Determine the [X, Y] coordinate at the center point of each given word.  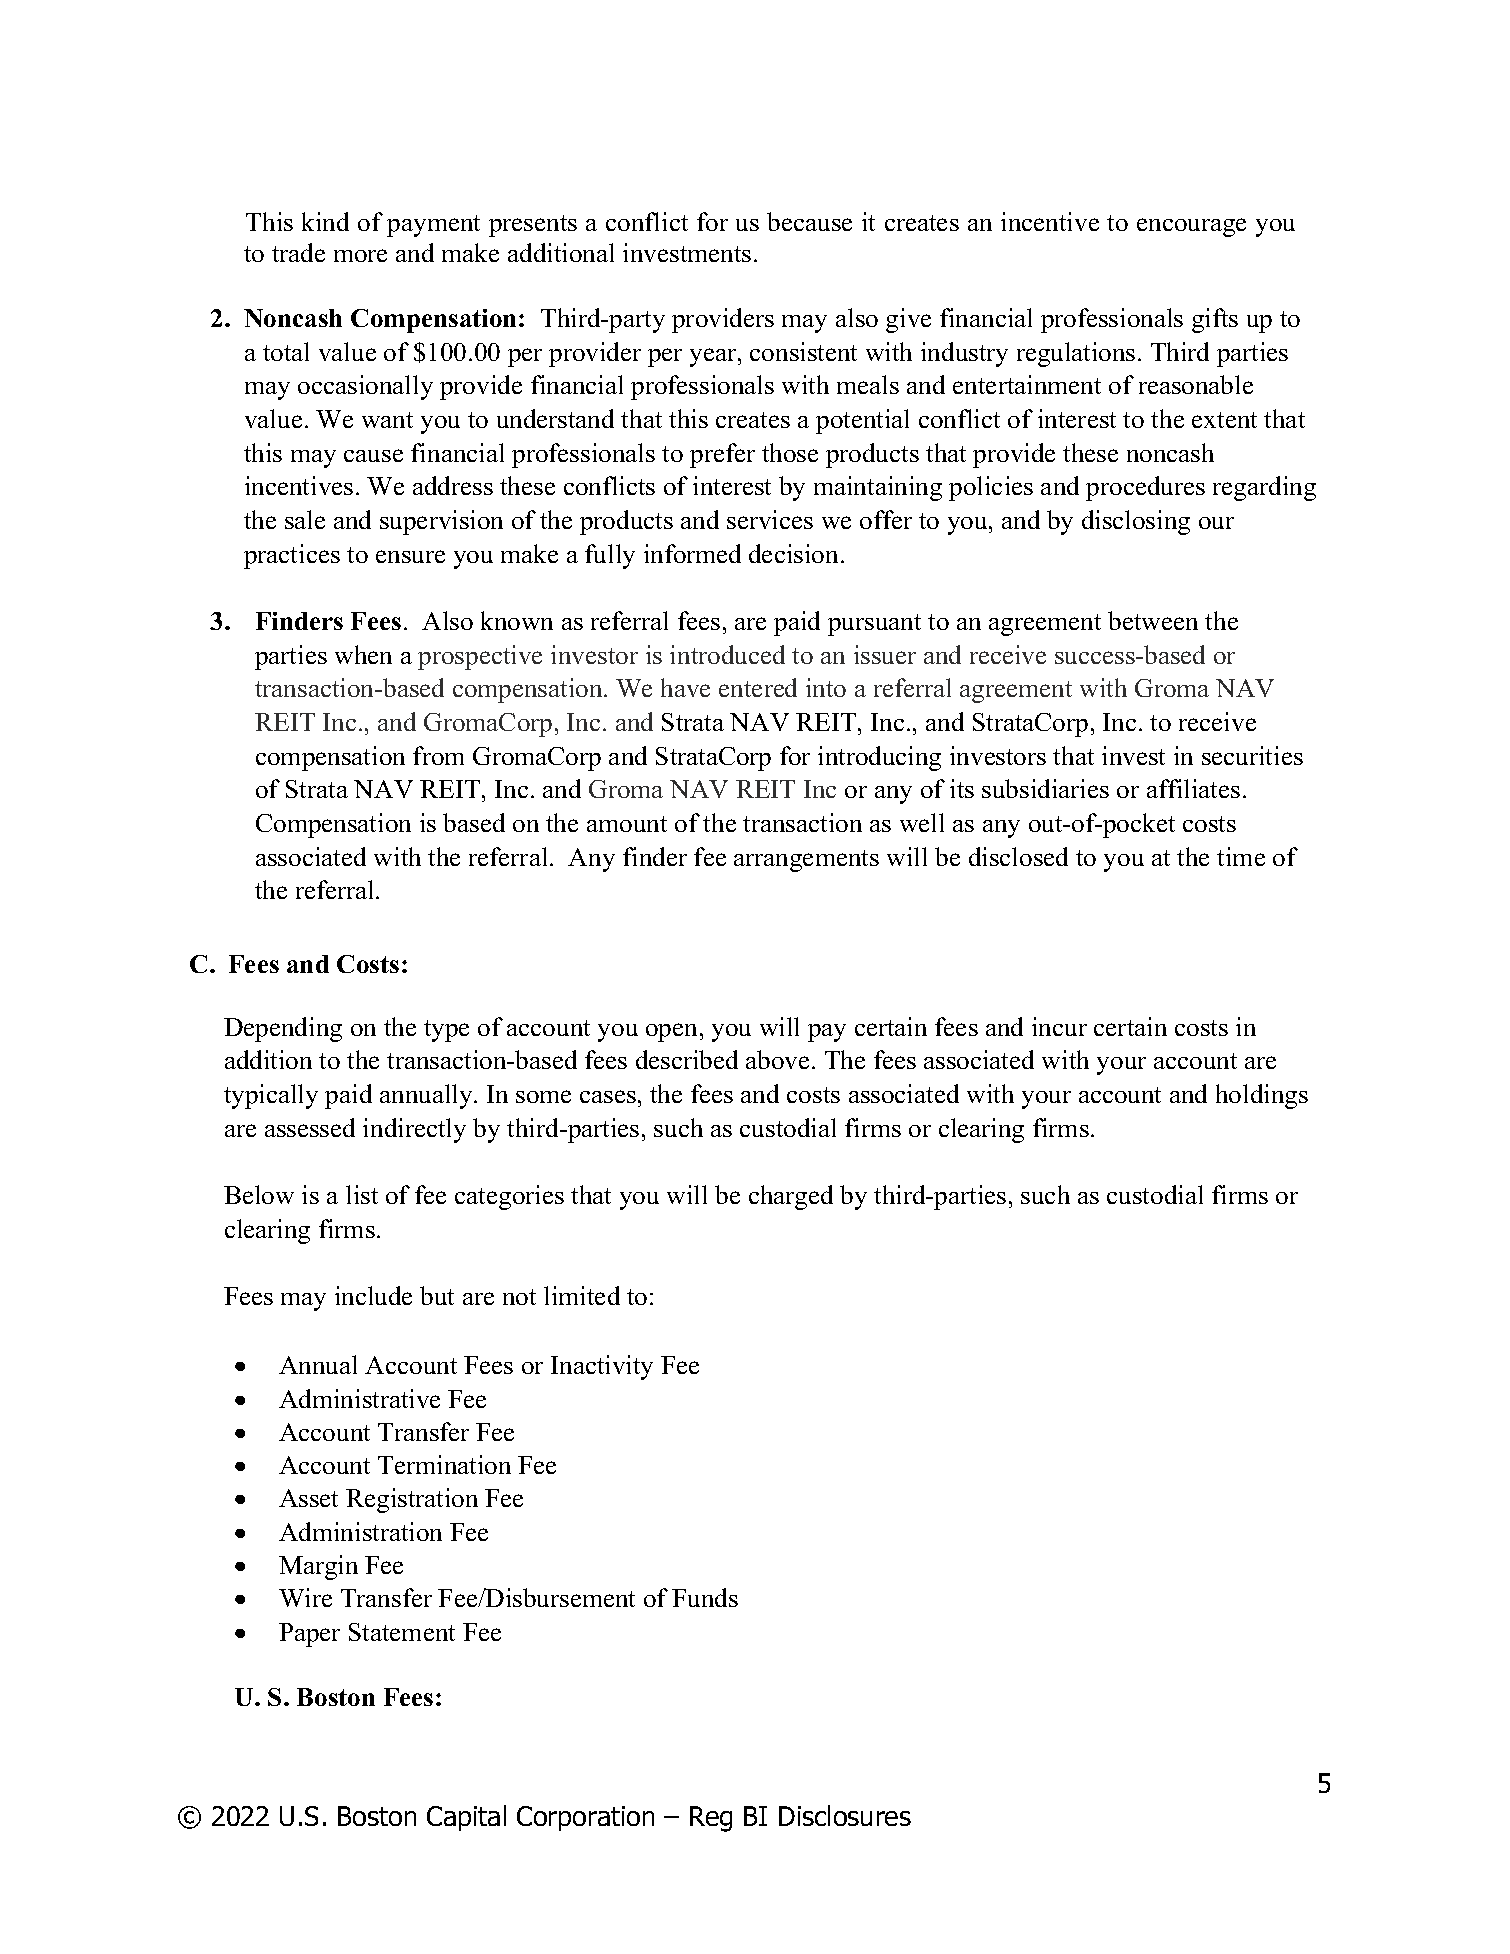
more [360, 255]
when [363, 654]
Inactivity [602, 1367]
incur [1059, 1026]
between [1153, 620]
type [446, 1031]
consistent [803, 351]
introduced [727, 654]
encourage [1191, 227]
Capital [466, 1818]
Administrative [359, 1398]
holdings [1262, 1096]
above [777, 1059]
